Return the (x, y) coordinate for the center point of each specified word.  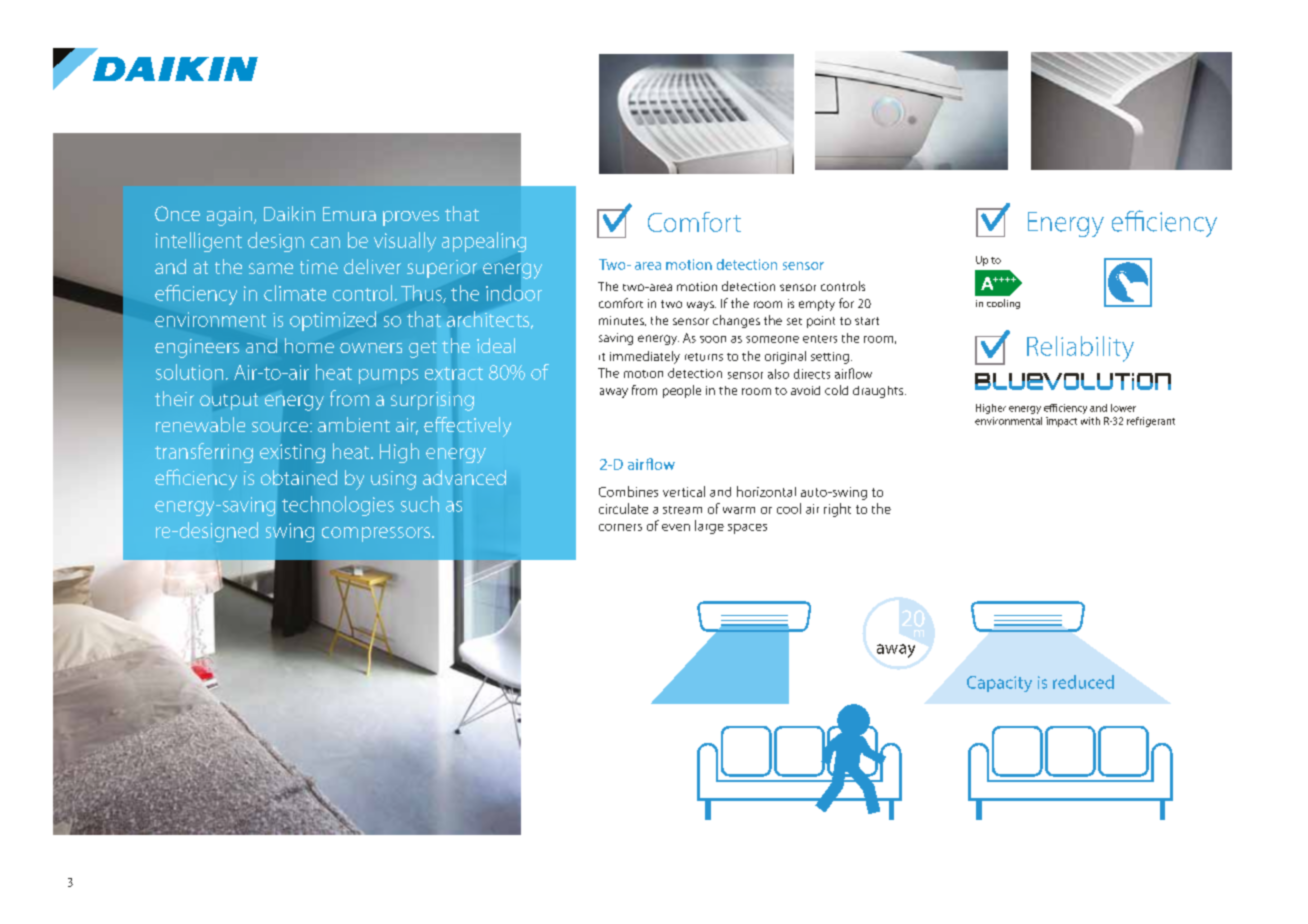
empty (817, 305)
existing (292, 453)
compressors (376, 534)
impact (1061, 422)
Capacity (999, 684)
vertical (684, 491)
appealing (484, 242)
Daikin (289, 213)
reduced (1083, 682)
